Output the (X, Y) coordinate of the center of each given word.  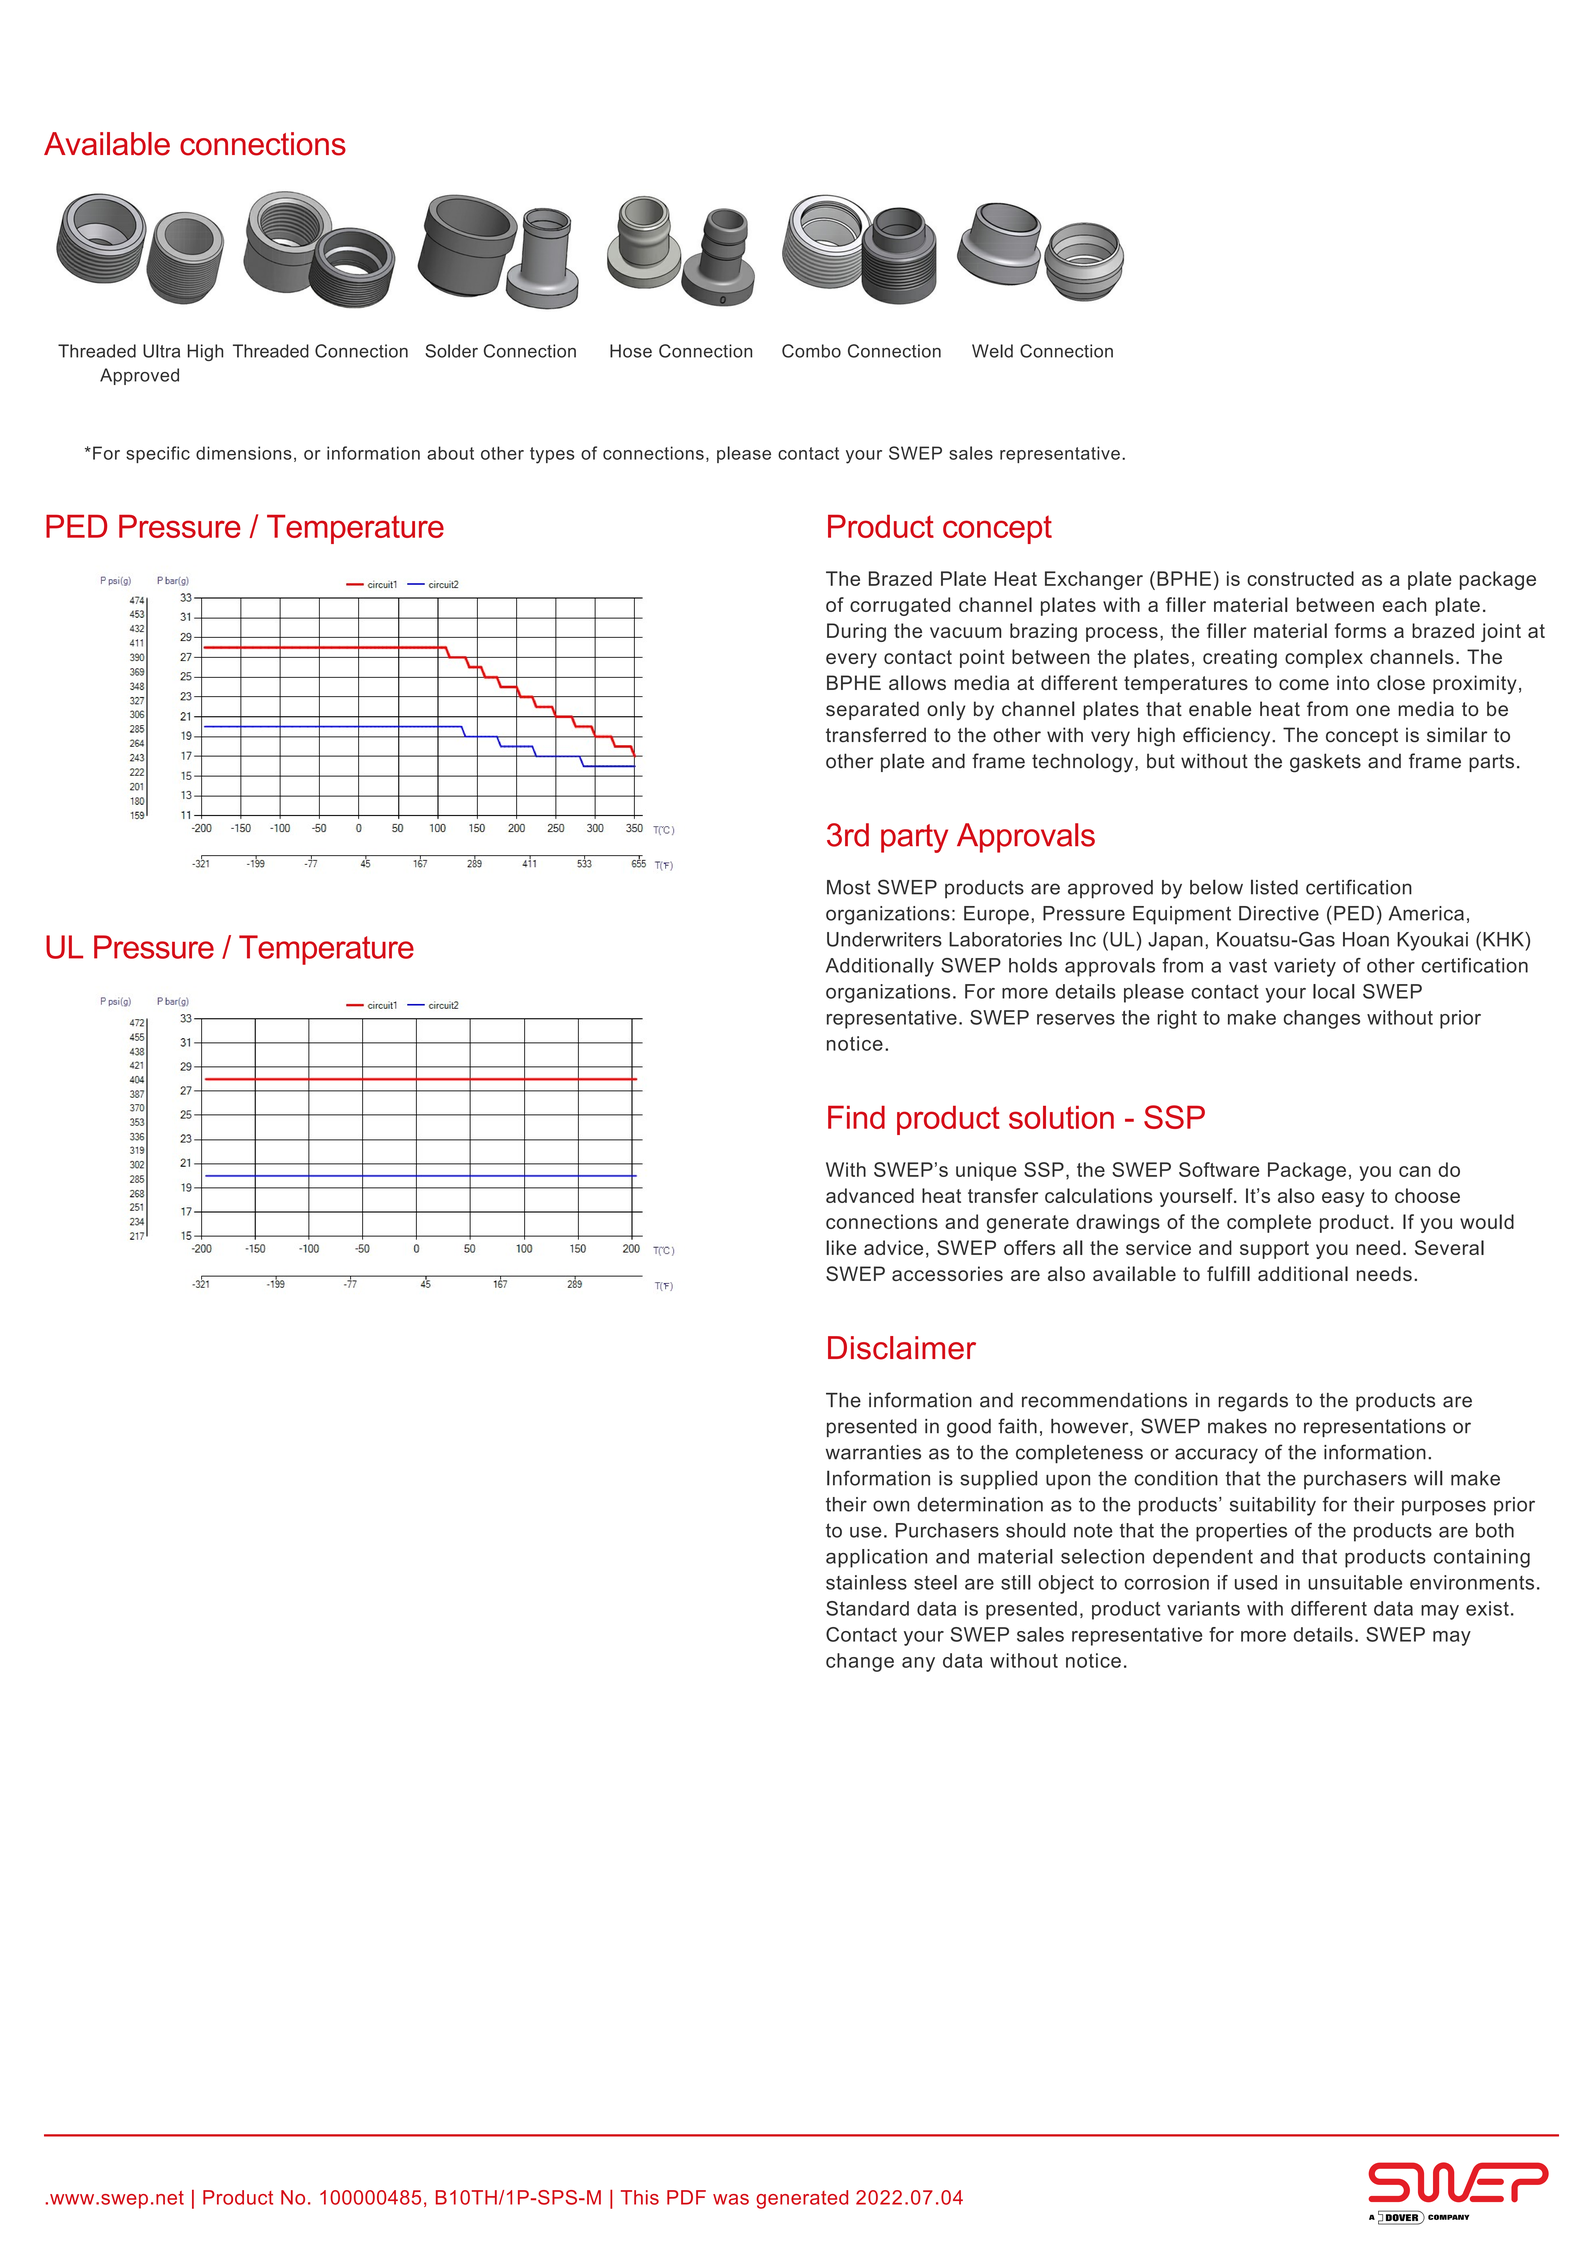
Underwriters (884, 939)
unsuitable (1355, 1582)
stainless (866, 1582)
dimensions (244, 453)
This (640, 2197)
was (731, 2199)
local (1334, 991)
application (876, 1558)
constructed (1300, 578)
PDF (686, 2197)
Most (848, 887)
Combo (811, 351)
